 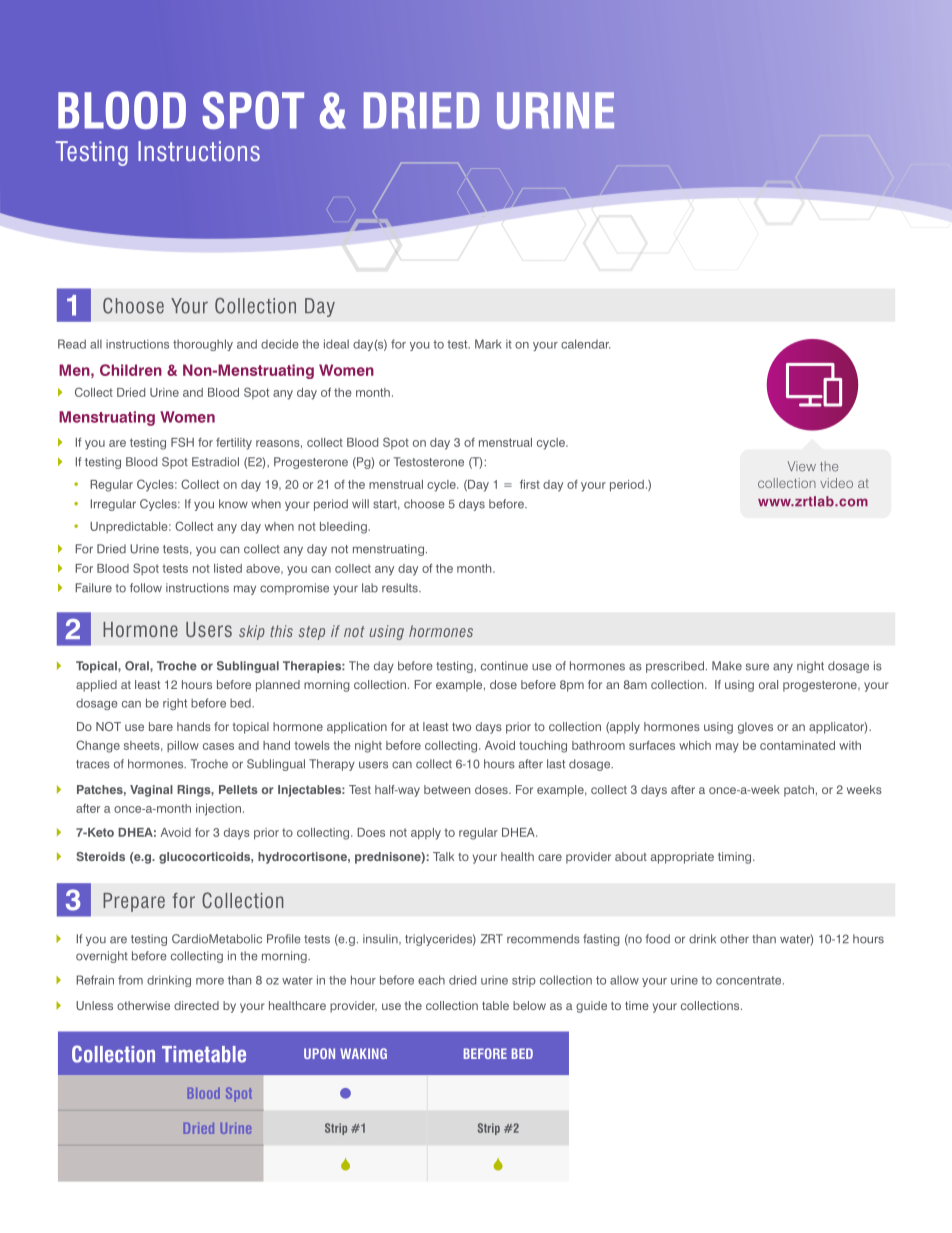 What do you see at coordinates (196, 1005) in the page?
I see `directed` at bounding box center [196, 1005].
